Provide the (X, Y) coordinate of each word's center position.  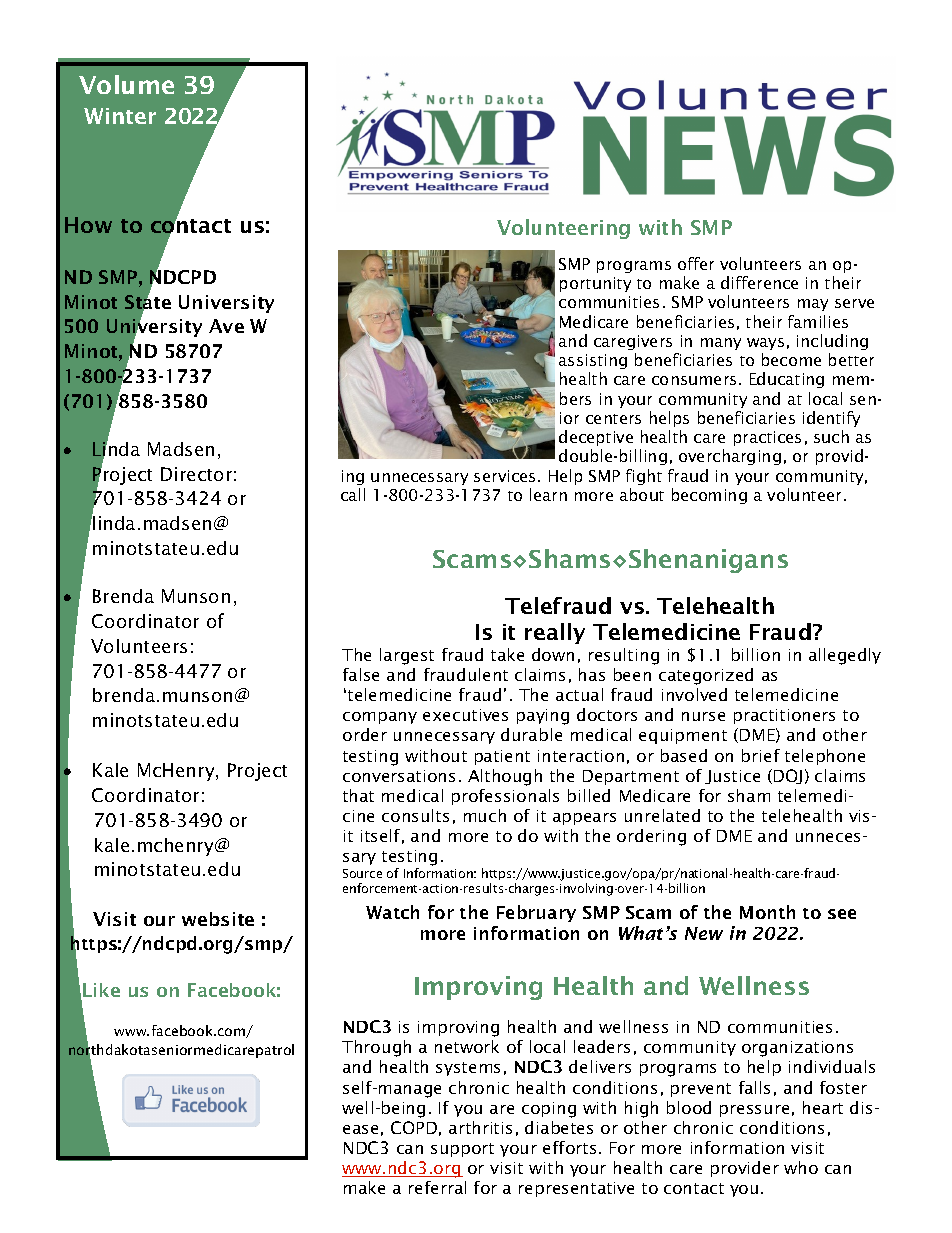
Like (101, 990)
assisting (593, 361)
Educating (787, 380)
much (485, 815)
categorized (706, 676)
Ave (226, 326)
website (218, 919)
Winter (120, 116)
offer (696, 263)
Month (767, 912)
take (507, 654)
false (361, 674)
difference (759, 282)
